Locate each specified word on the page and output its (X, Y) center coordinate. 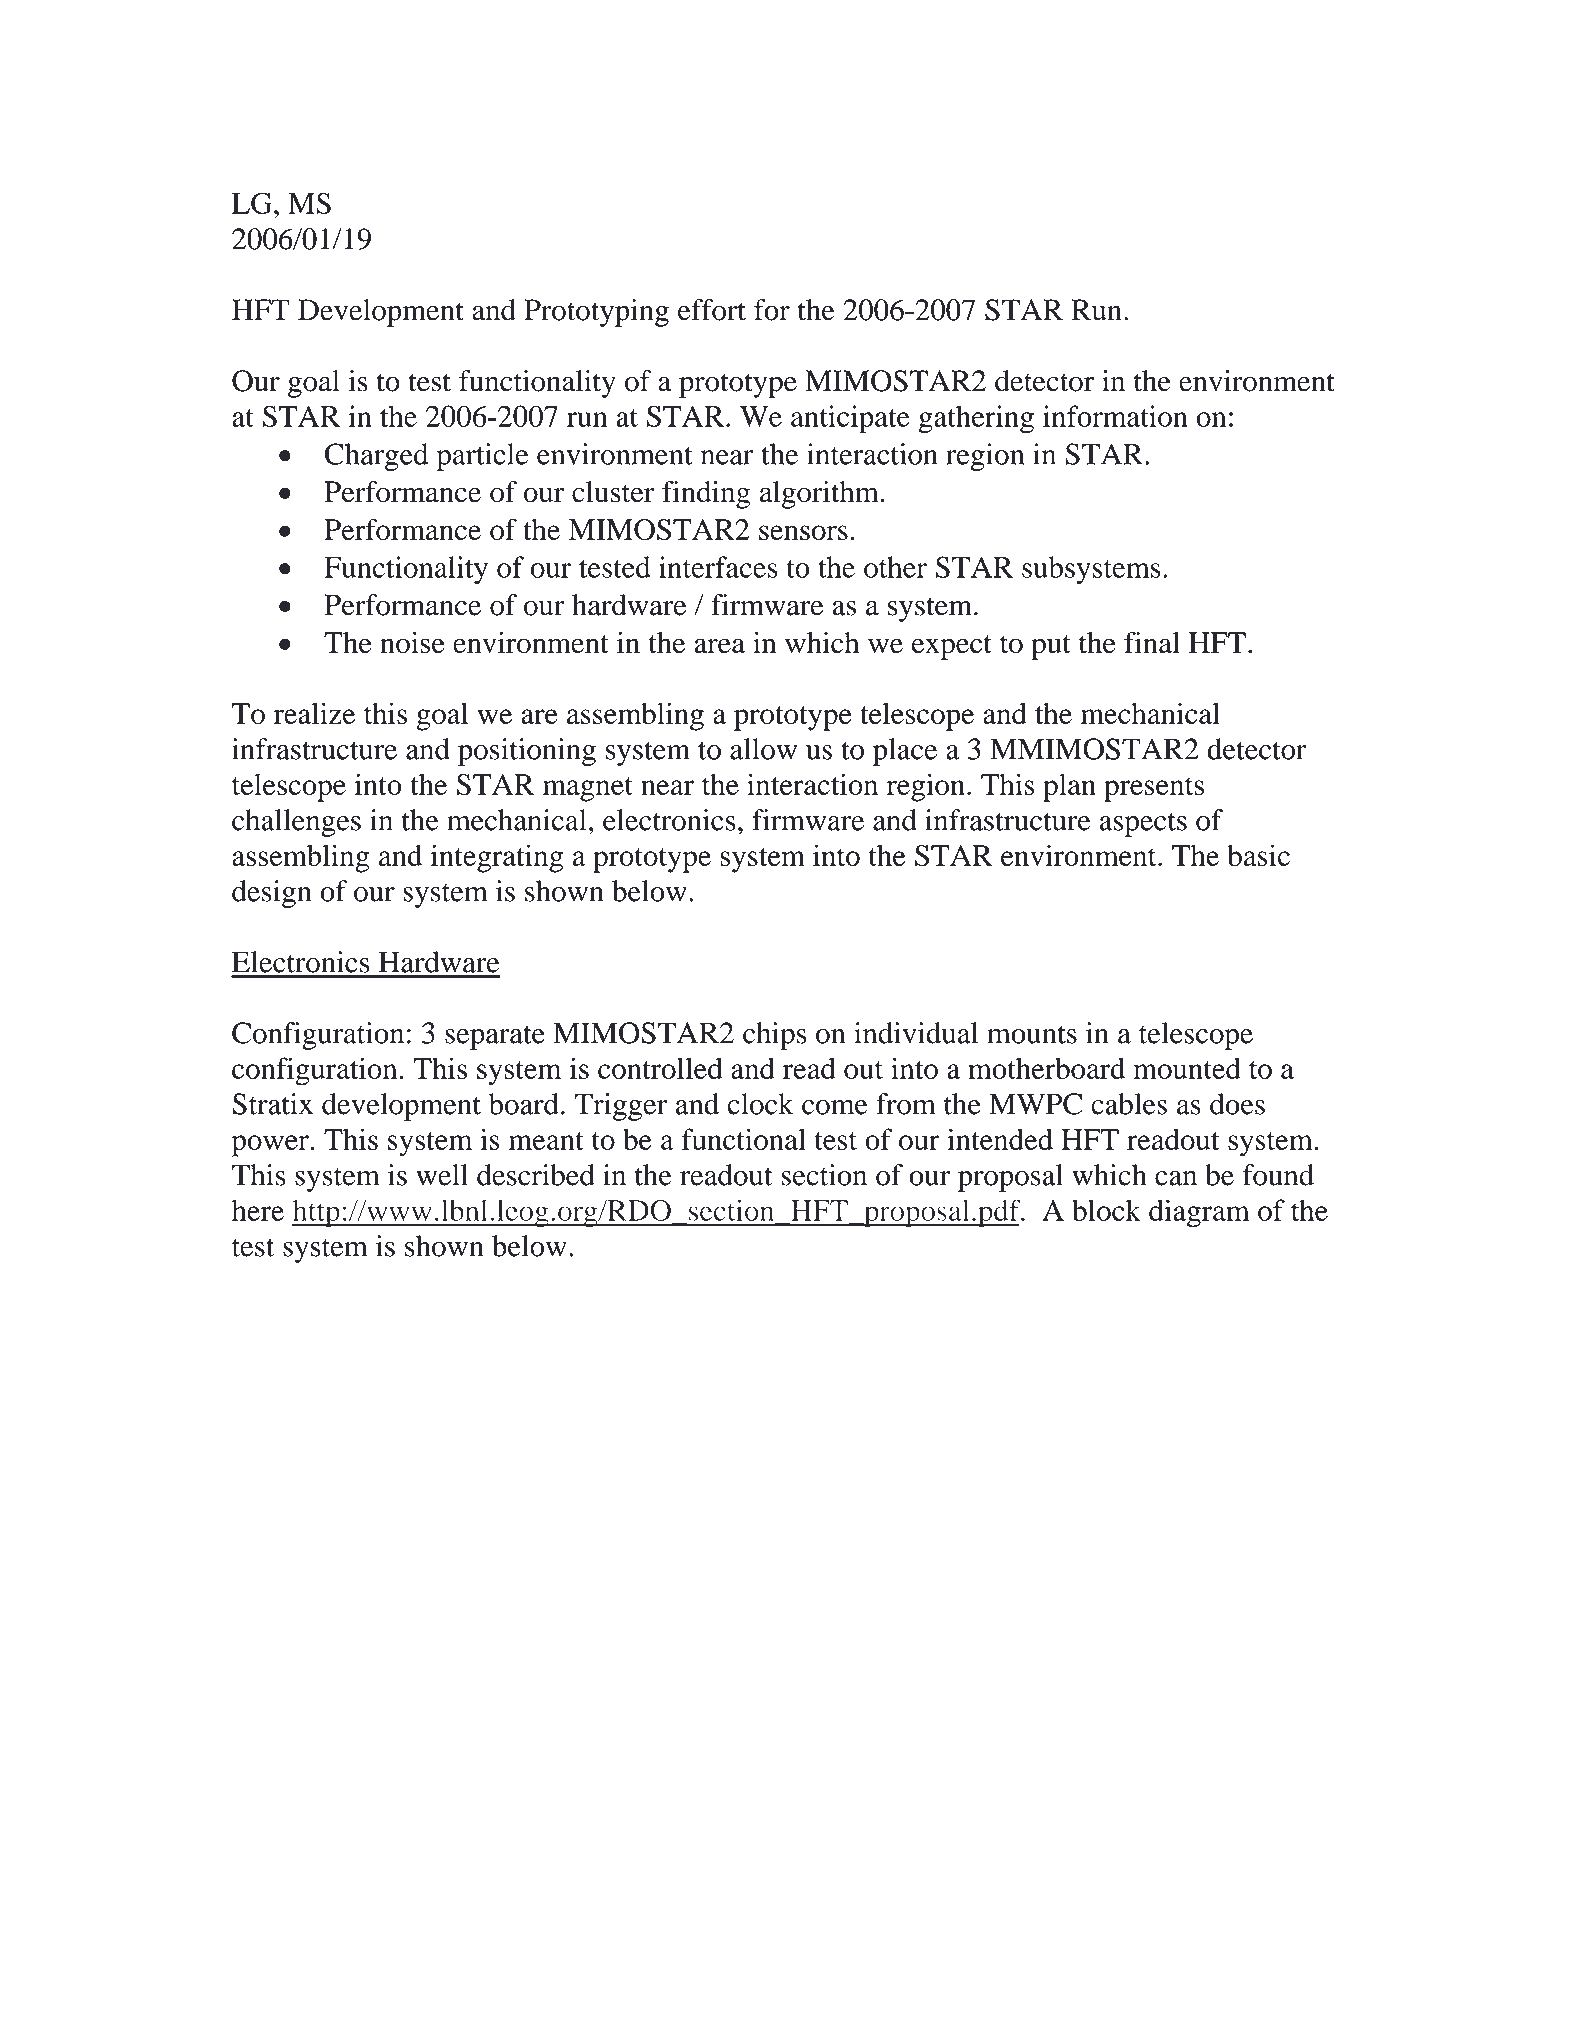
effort (712, 310)
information (1115, 416)
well (442, 1175)
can (1176, 1178)
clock (760, 1104)
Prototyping (596, 313)
